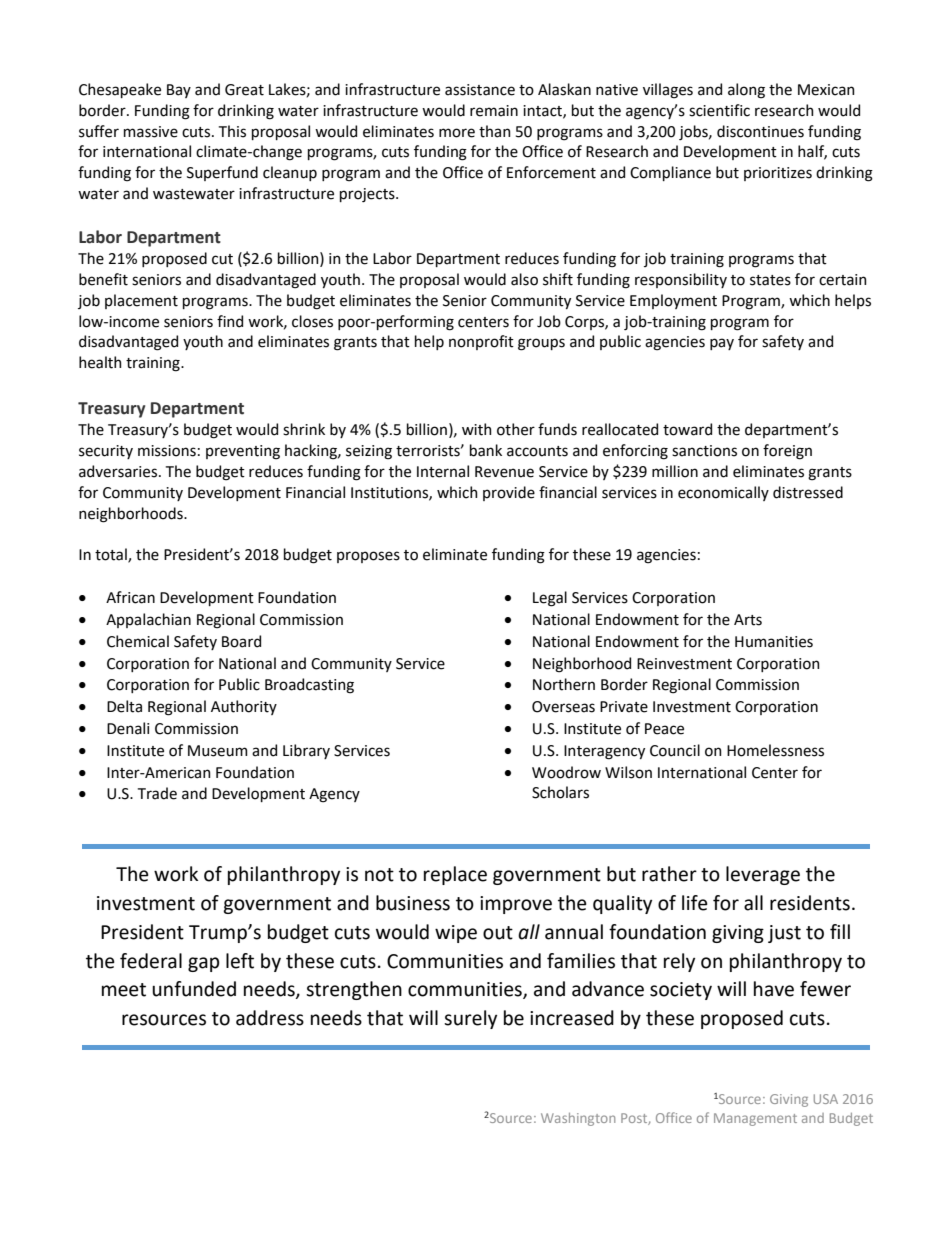  Describe the element at coordinates (578, 1119) in the document. I see `Washington` at that location.
